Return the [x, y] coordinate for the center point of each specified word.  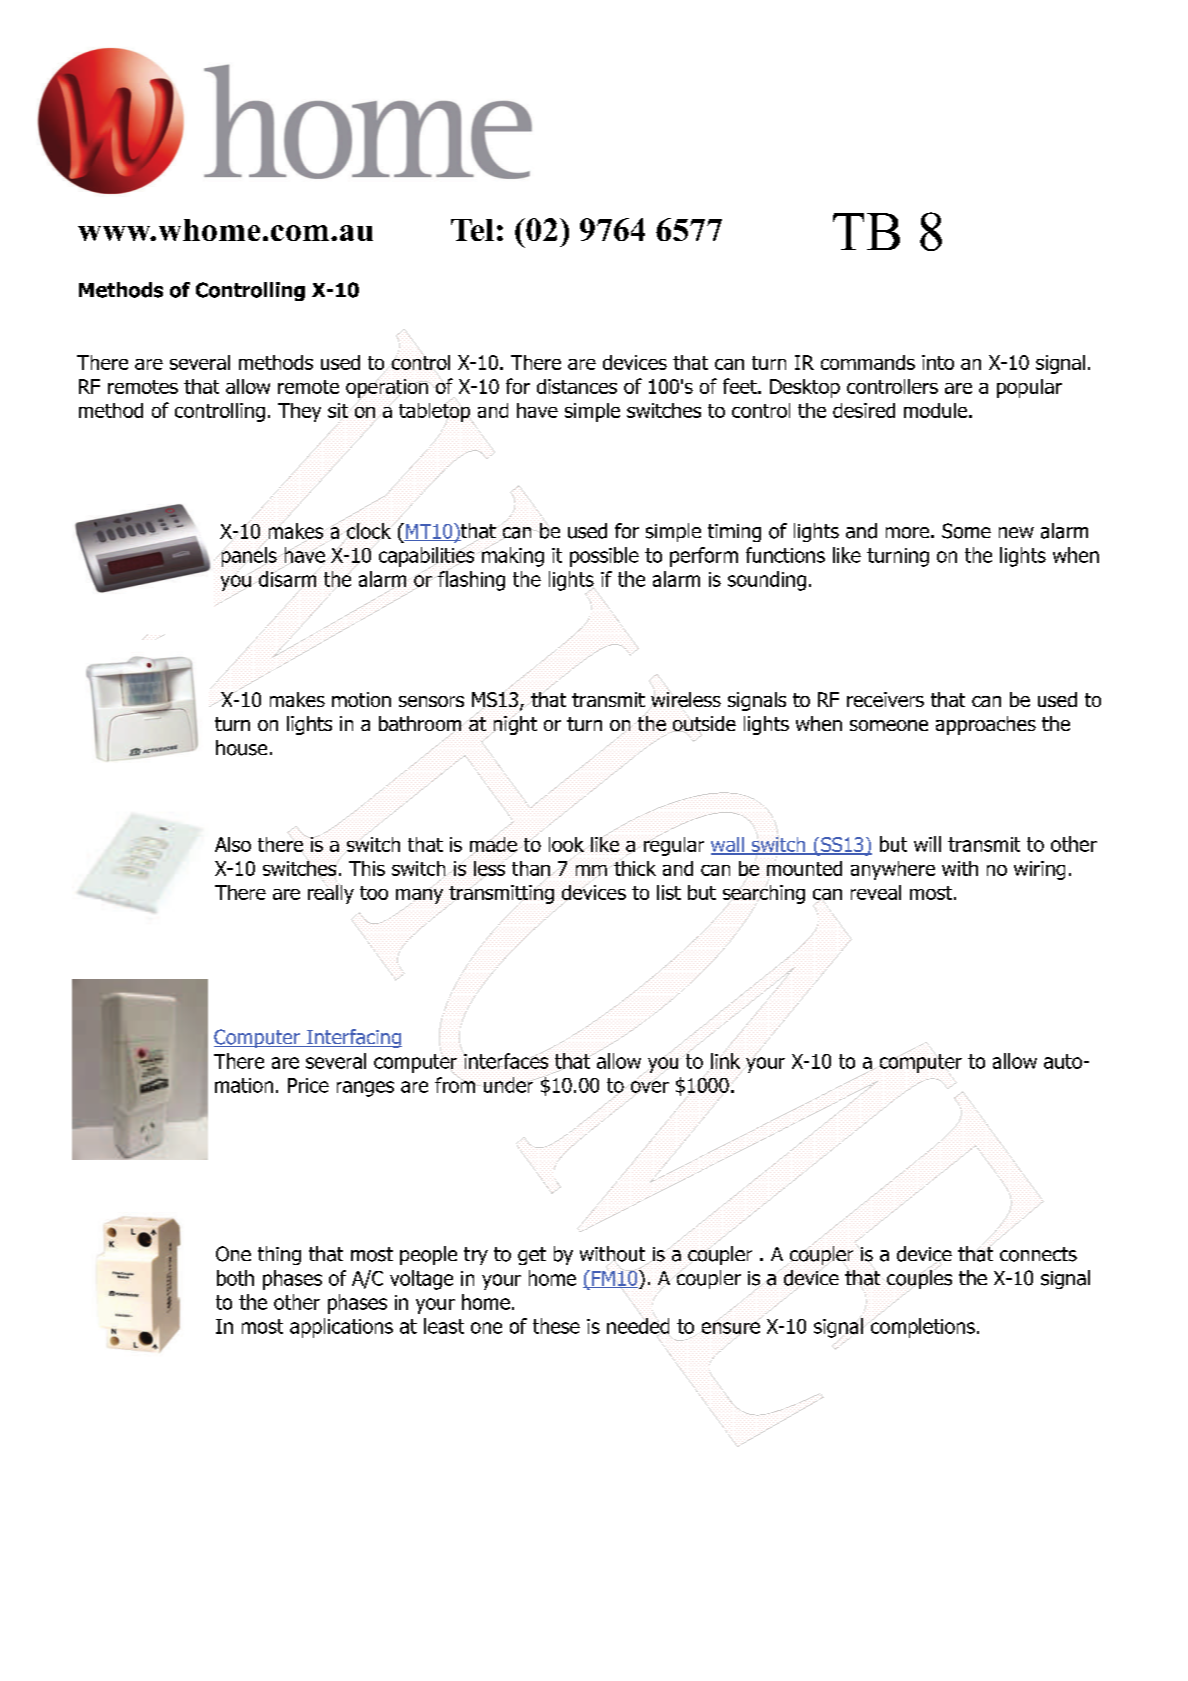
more [907, 533]
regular [673, 845]
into [938, 362]
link [726, 1061]
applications [341, 1328]
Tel [472, 230]
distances [577, 386]
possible [604, 557]
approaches [986, 725]
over [648, 1087]
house [241, 748]
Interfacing [353, 1038]
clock [369, 532]
